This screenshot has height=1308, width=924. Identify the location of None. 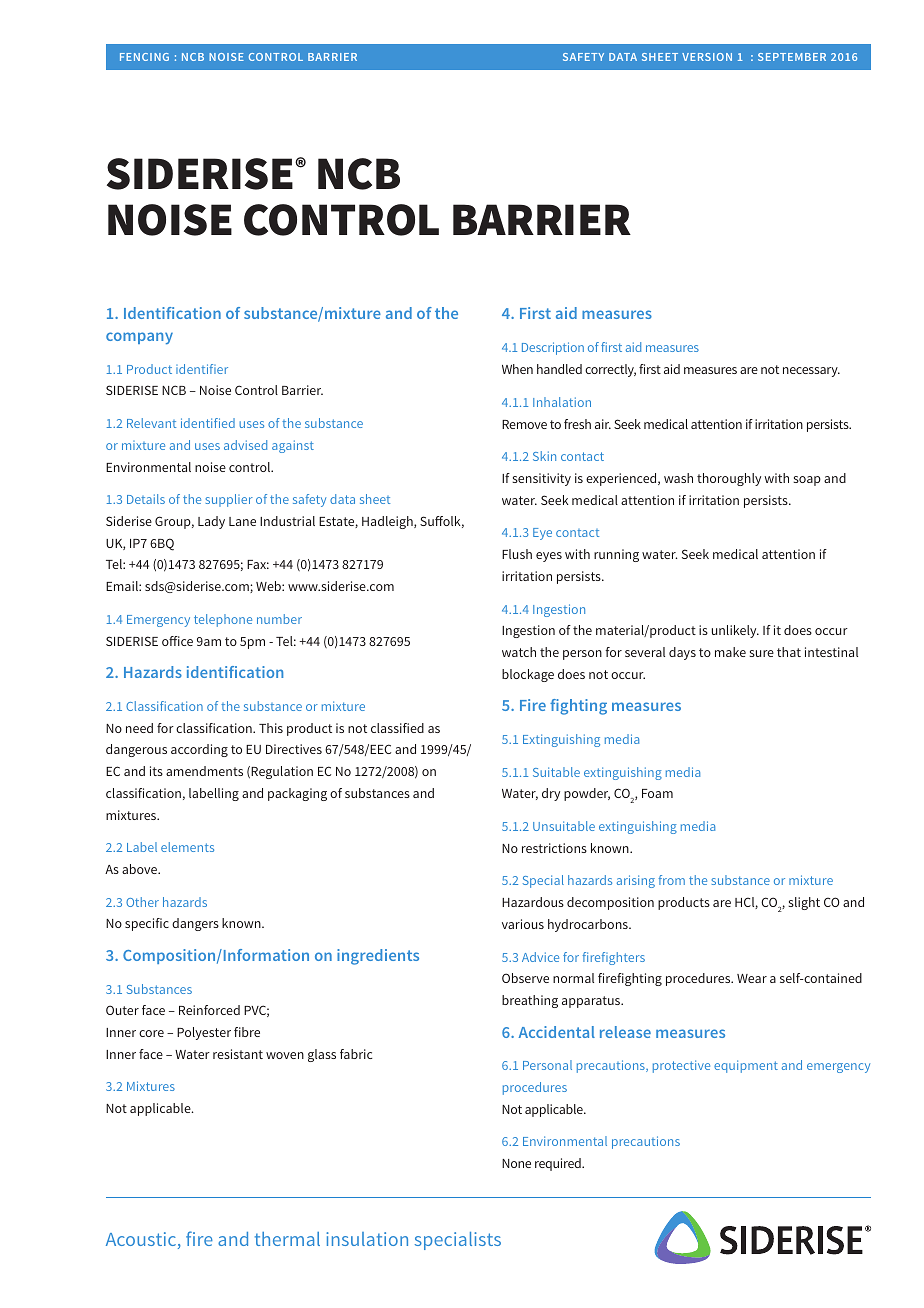
(516, 1163).
